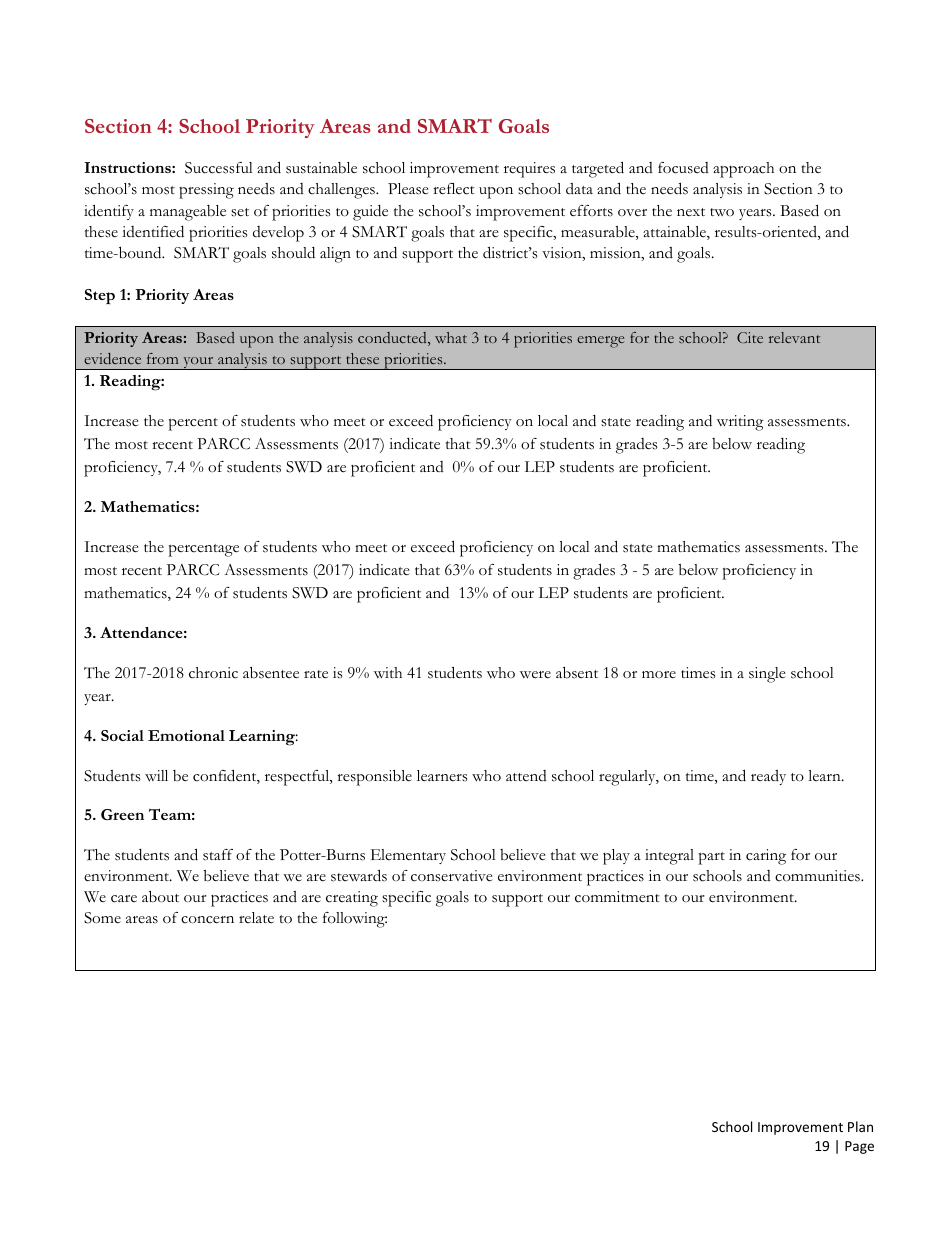  Describe the element at coordinates (767, 675) in the image. I see `single` at that location.
